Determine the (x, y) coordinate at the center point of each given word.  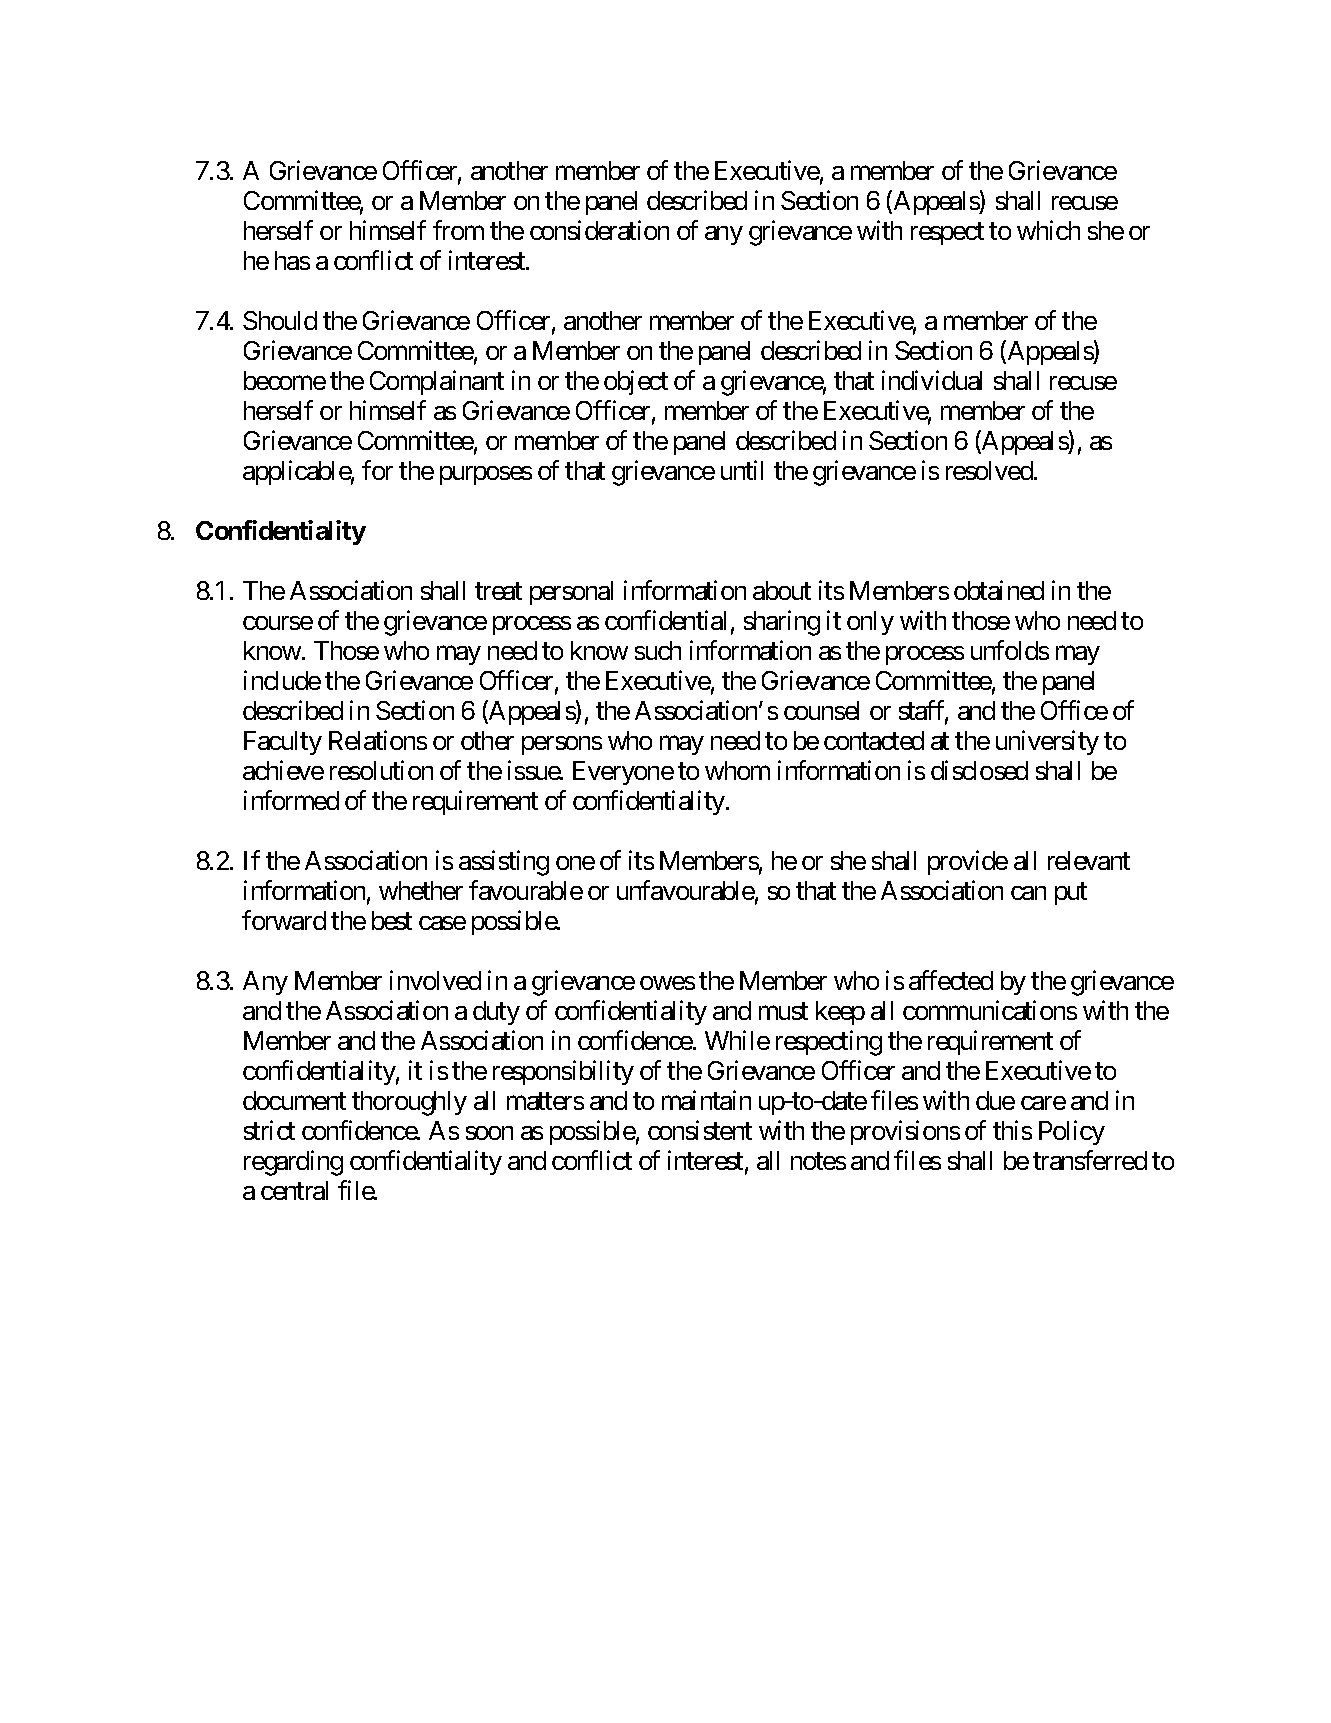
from (458, 230)
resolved (990, 470)
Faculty (283, 743)
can (1028, 893)
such (658, 650)
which (1048, 230)
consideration (599, 230)
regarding (293, 1163)
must (783, 1011)
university (1047, 742)
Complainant (437, 382)
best (392, 920)
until (742, 470)
